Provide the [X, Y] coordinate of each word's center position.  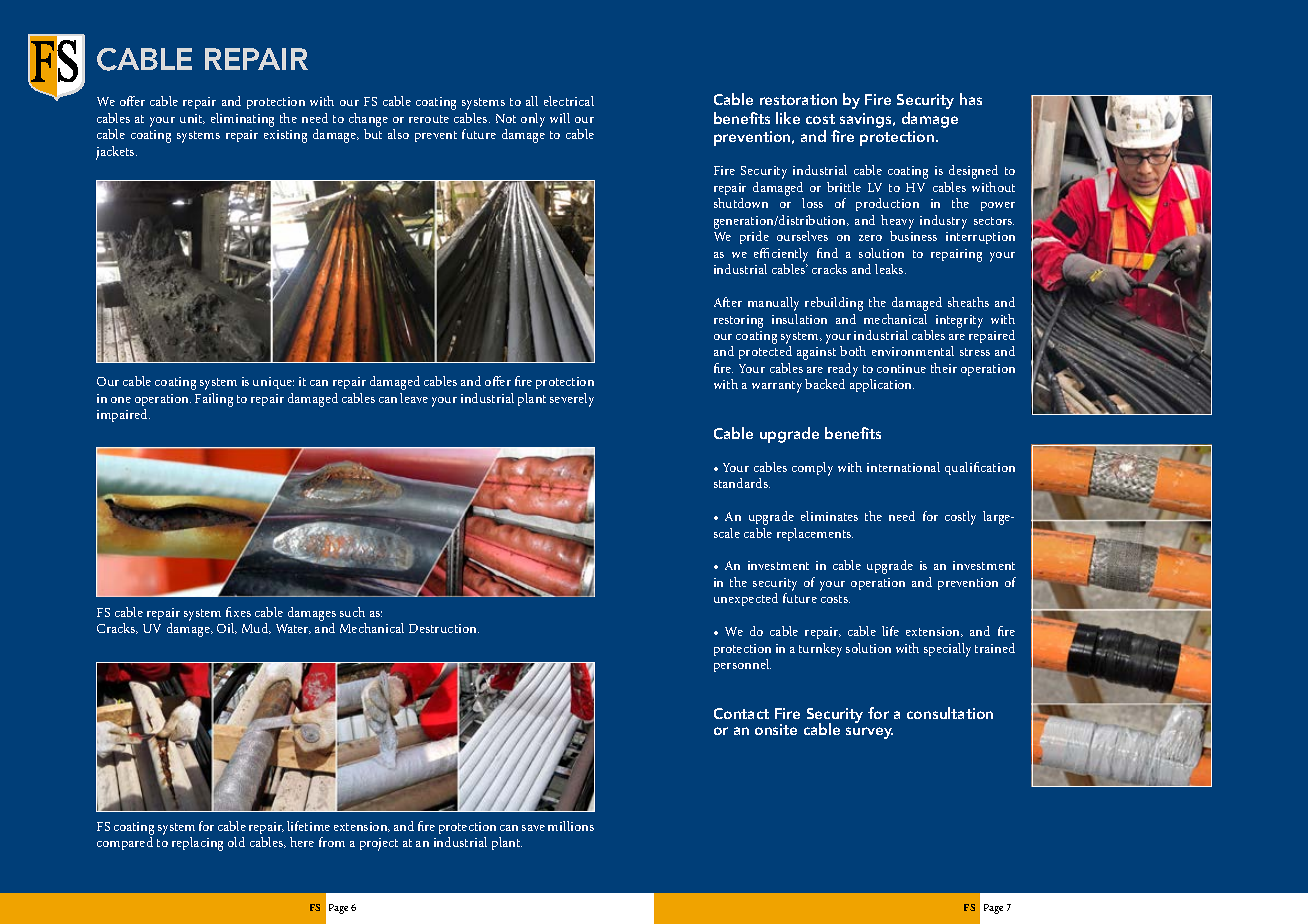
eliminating [242, 120]
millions [571, 826]
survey [869, 733]
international [903, 467]
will [560, 118]
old [236, 842]
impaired [123, 415]
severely [572, 400]
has [971, 99]
